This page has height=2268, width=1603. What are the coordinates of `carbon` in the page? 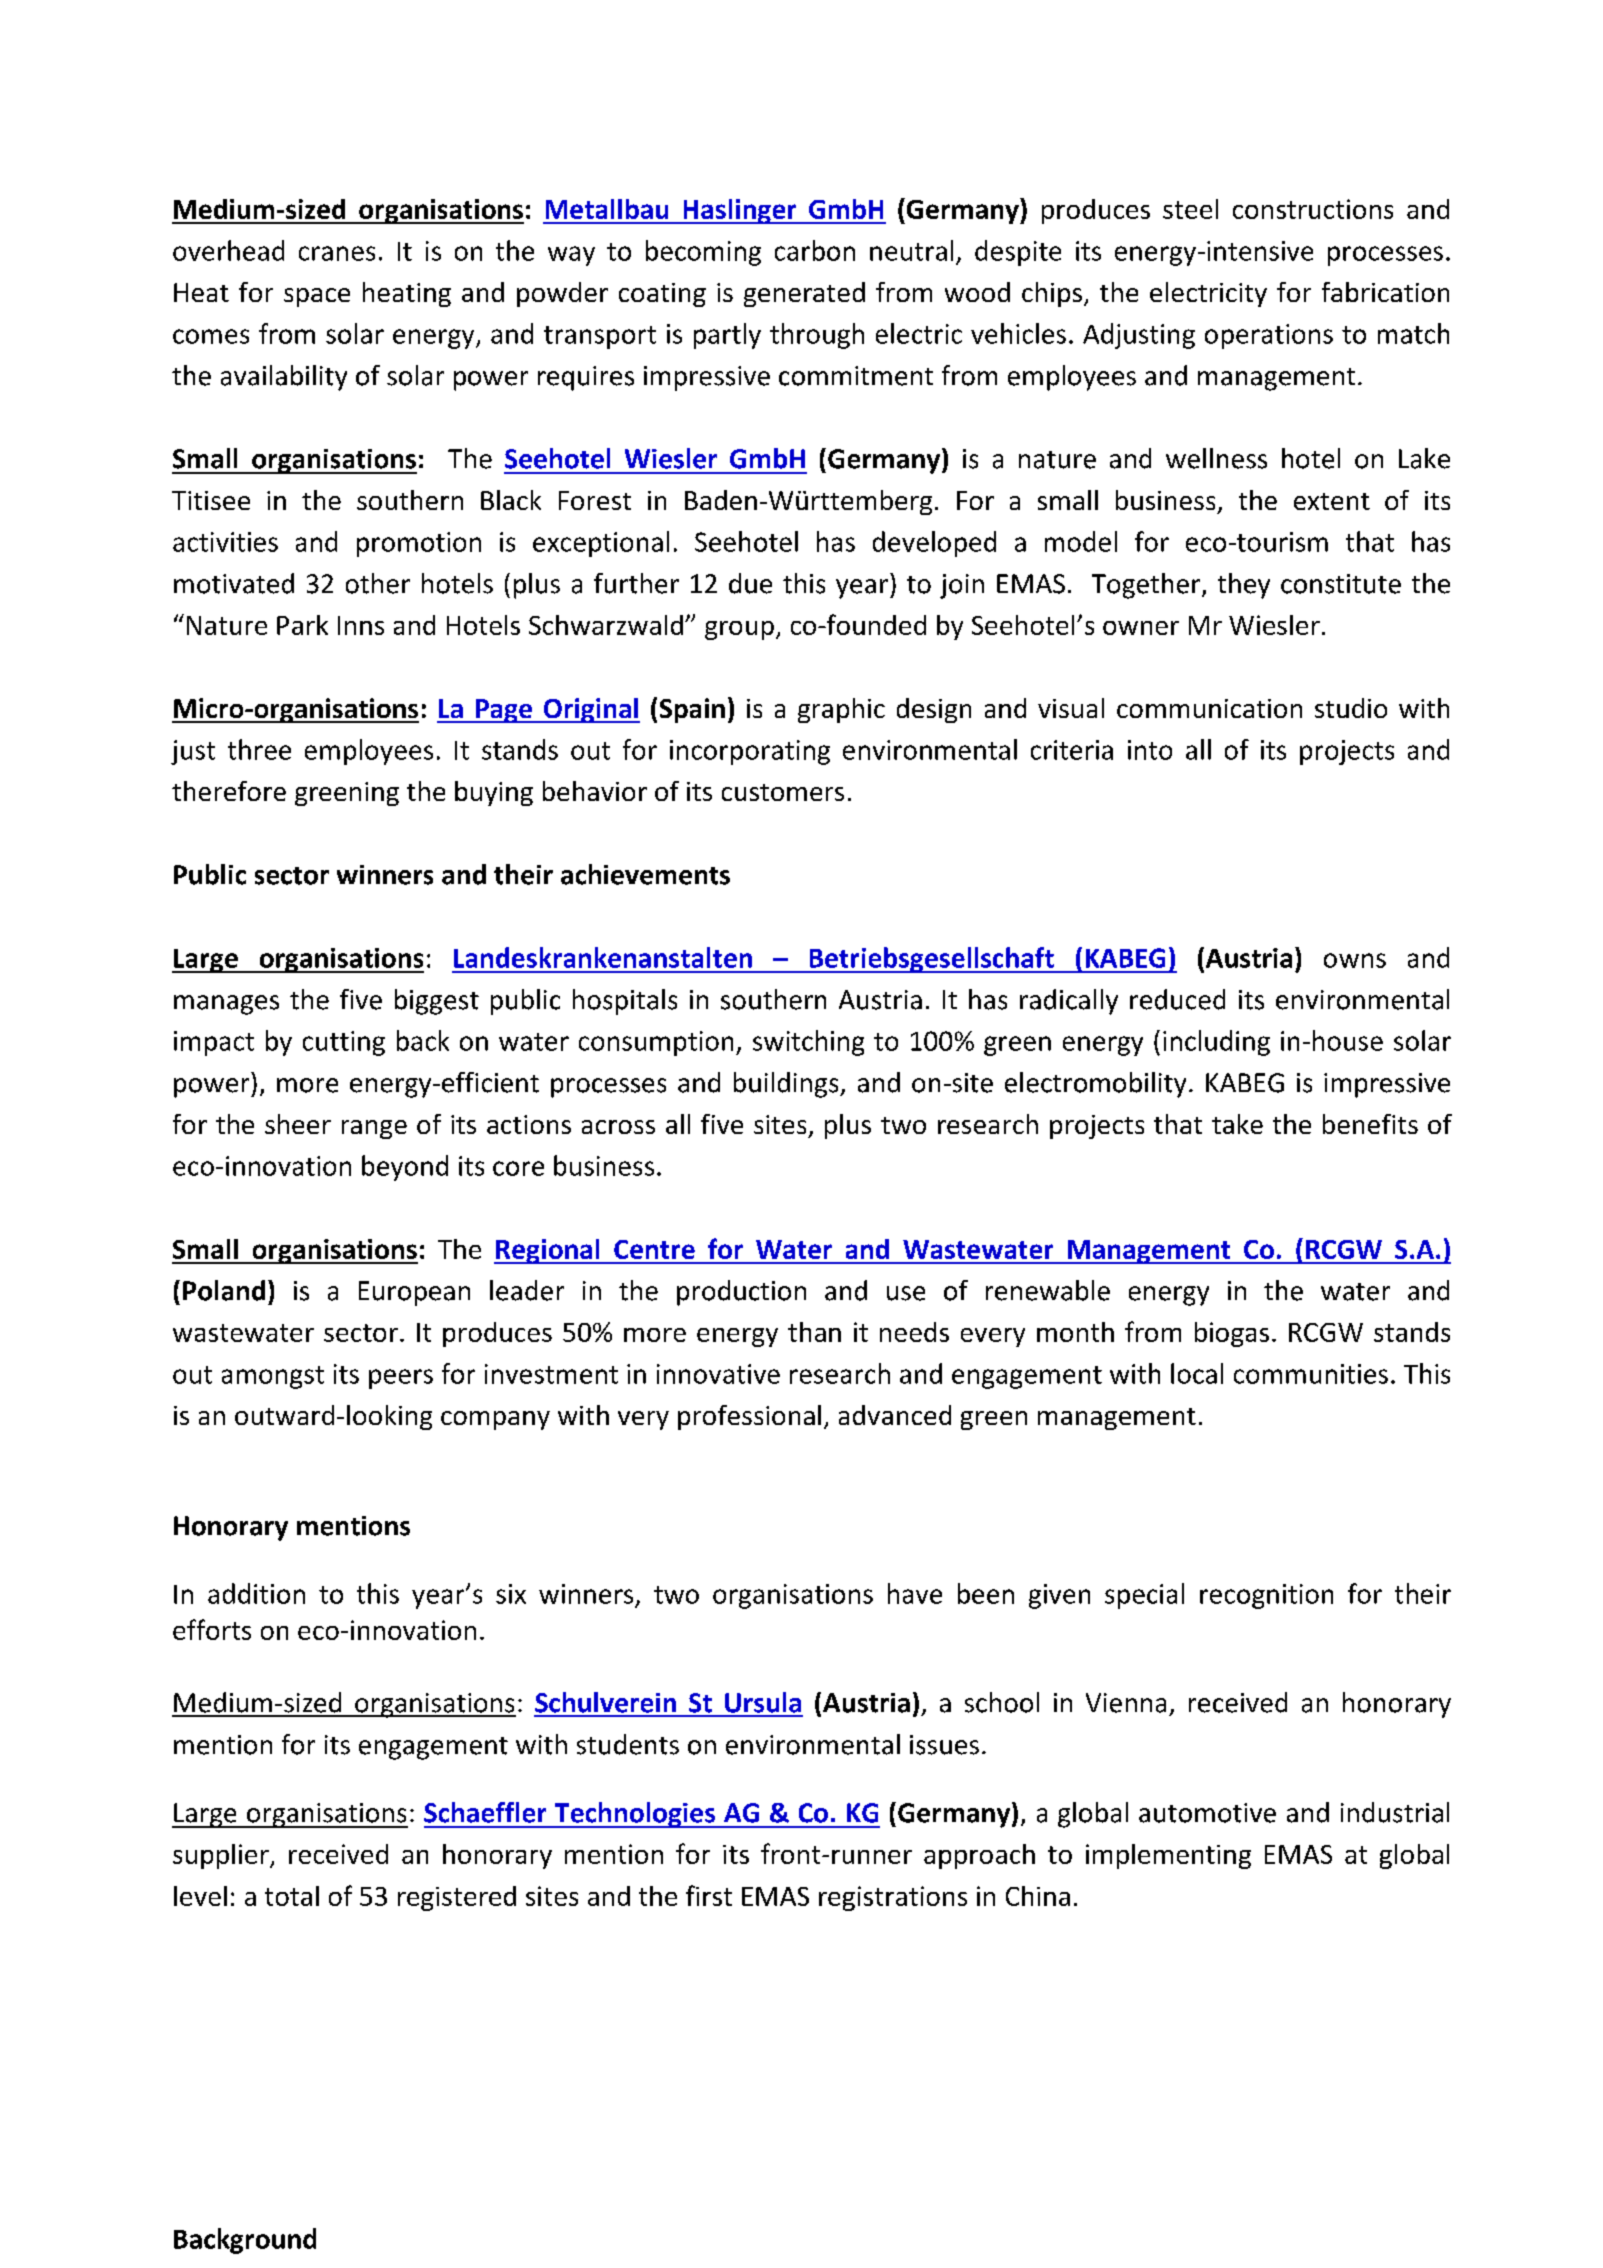 It's located at (815, 250).
